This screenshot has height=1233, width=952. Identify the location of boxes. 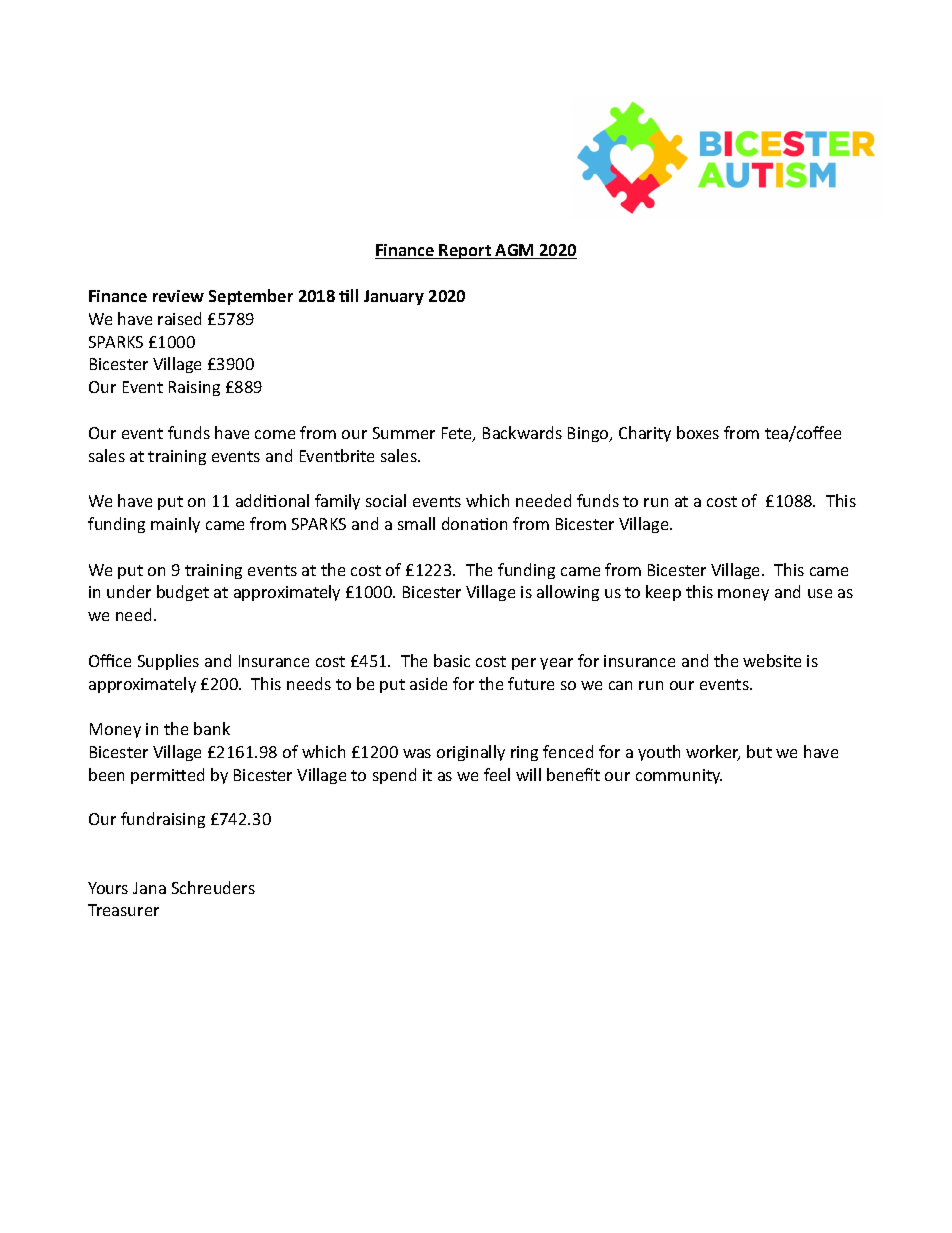
(698, 432).
